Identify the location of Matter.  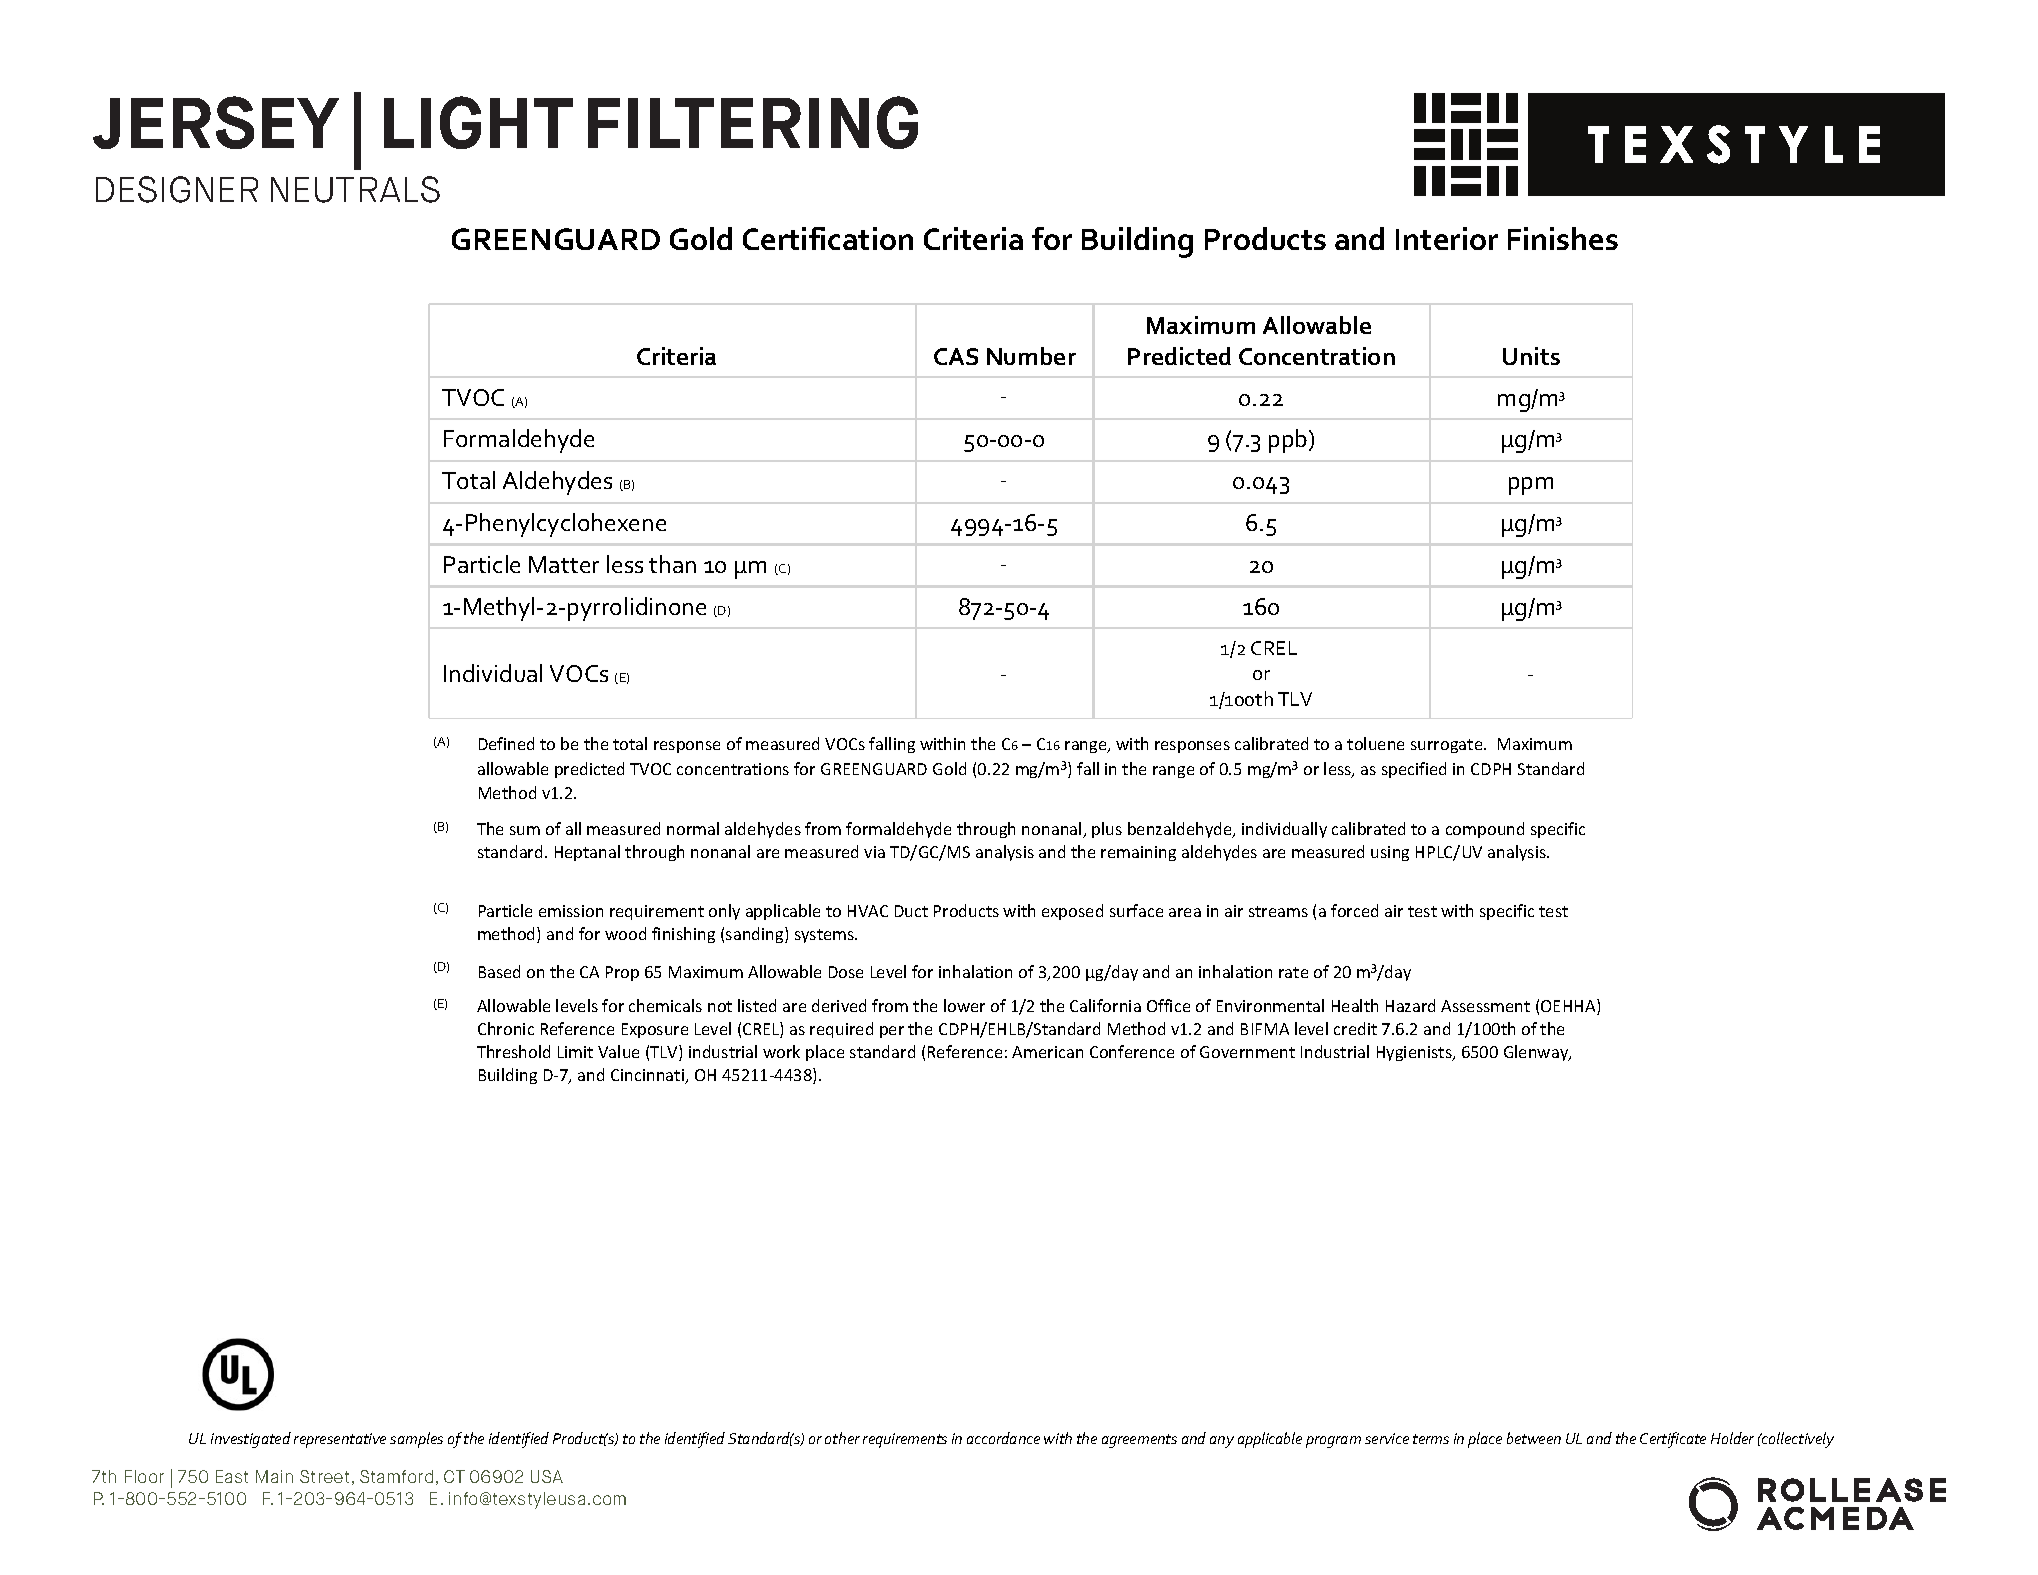
(564, 564).
